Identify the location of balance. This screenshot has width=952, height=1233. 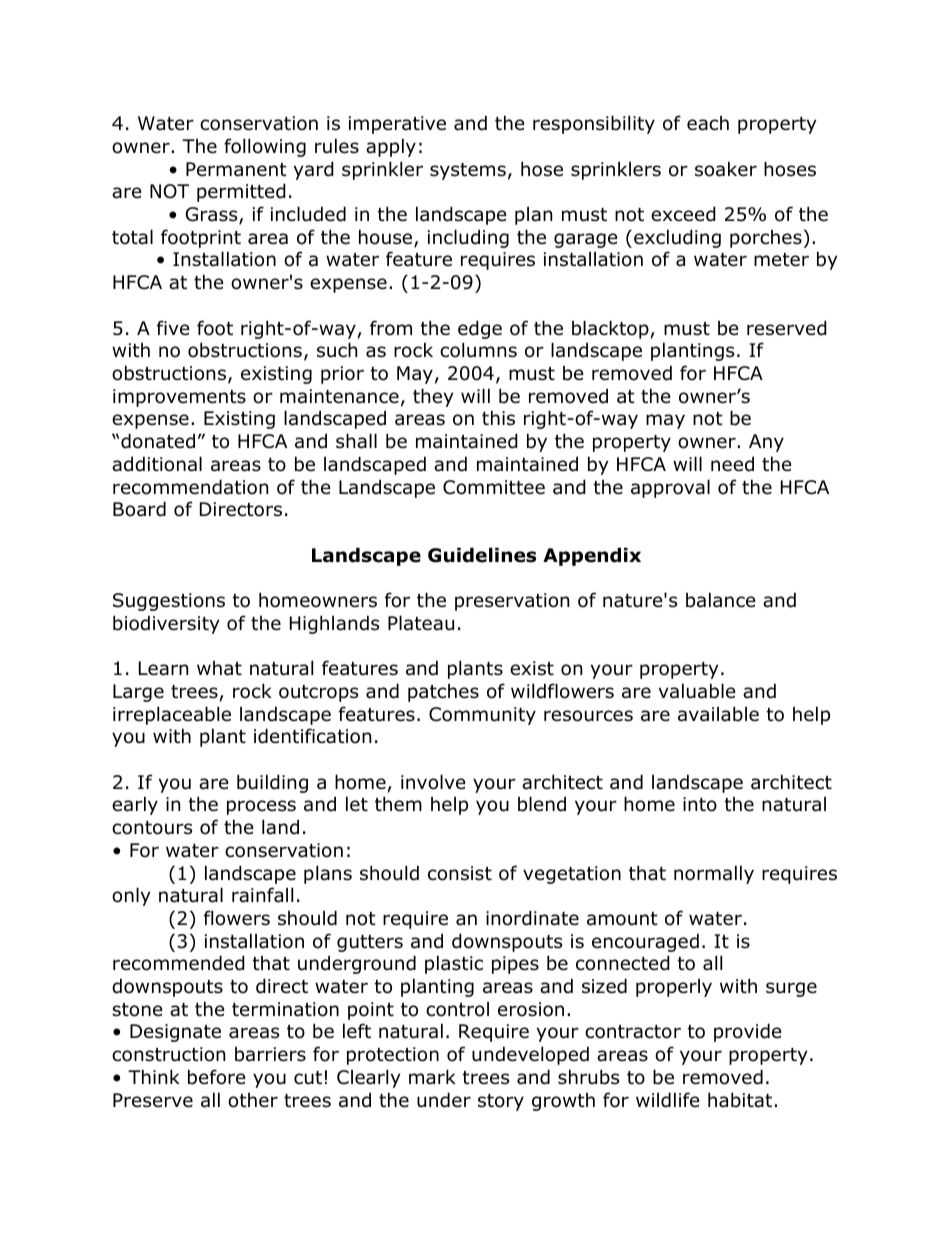
(721, 600).
